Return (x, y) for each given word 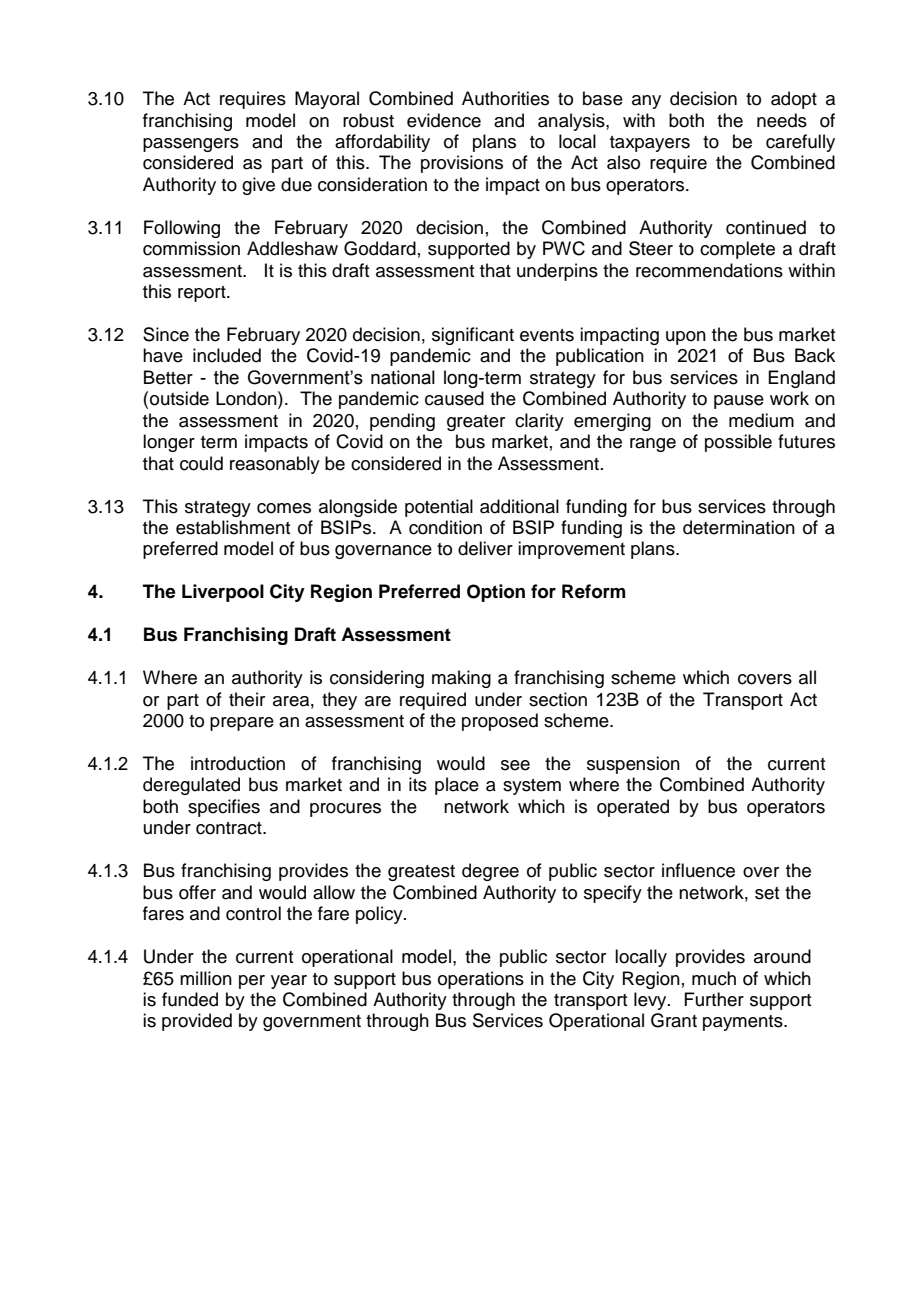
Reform (593, 591)
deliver (485, 548)
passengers (191, 145)
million (206, 978)
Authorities (505, 98)
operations (481, 980)
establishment (233, 527)
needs (782, 120)
